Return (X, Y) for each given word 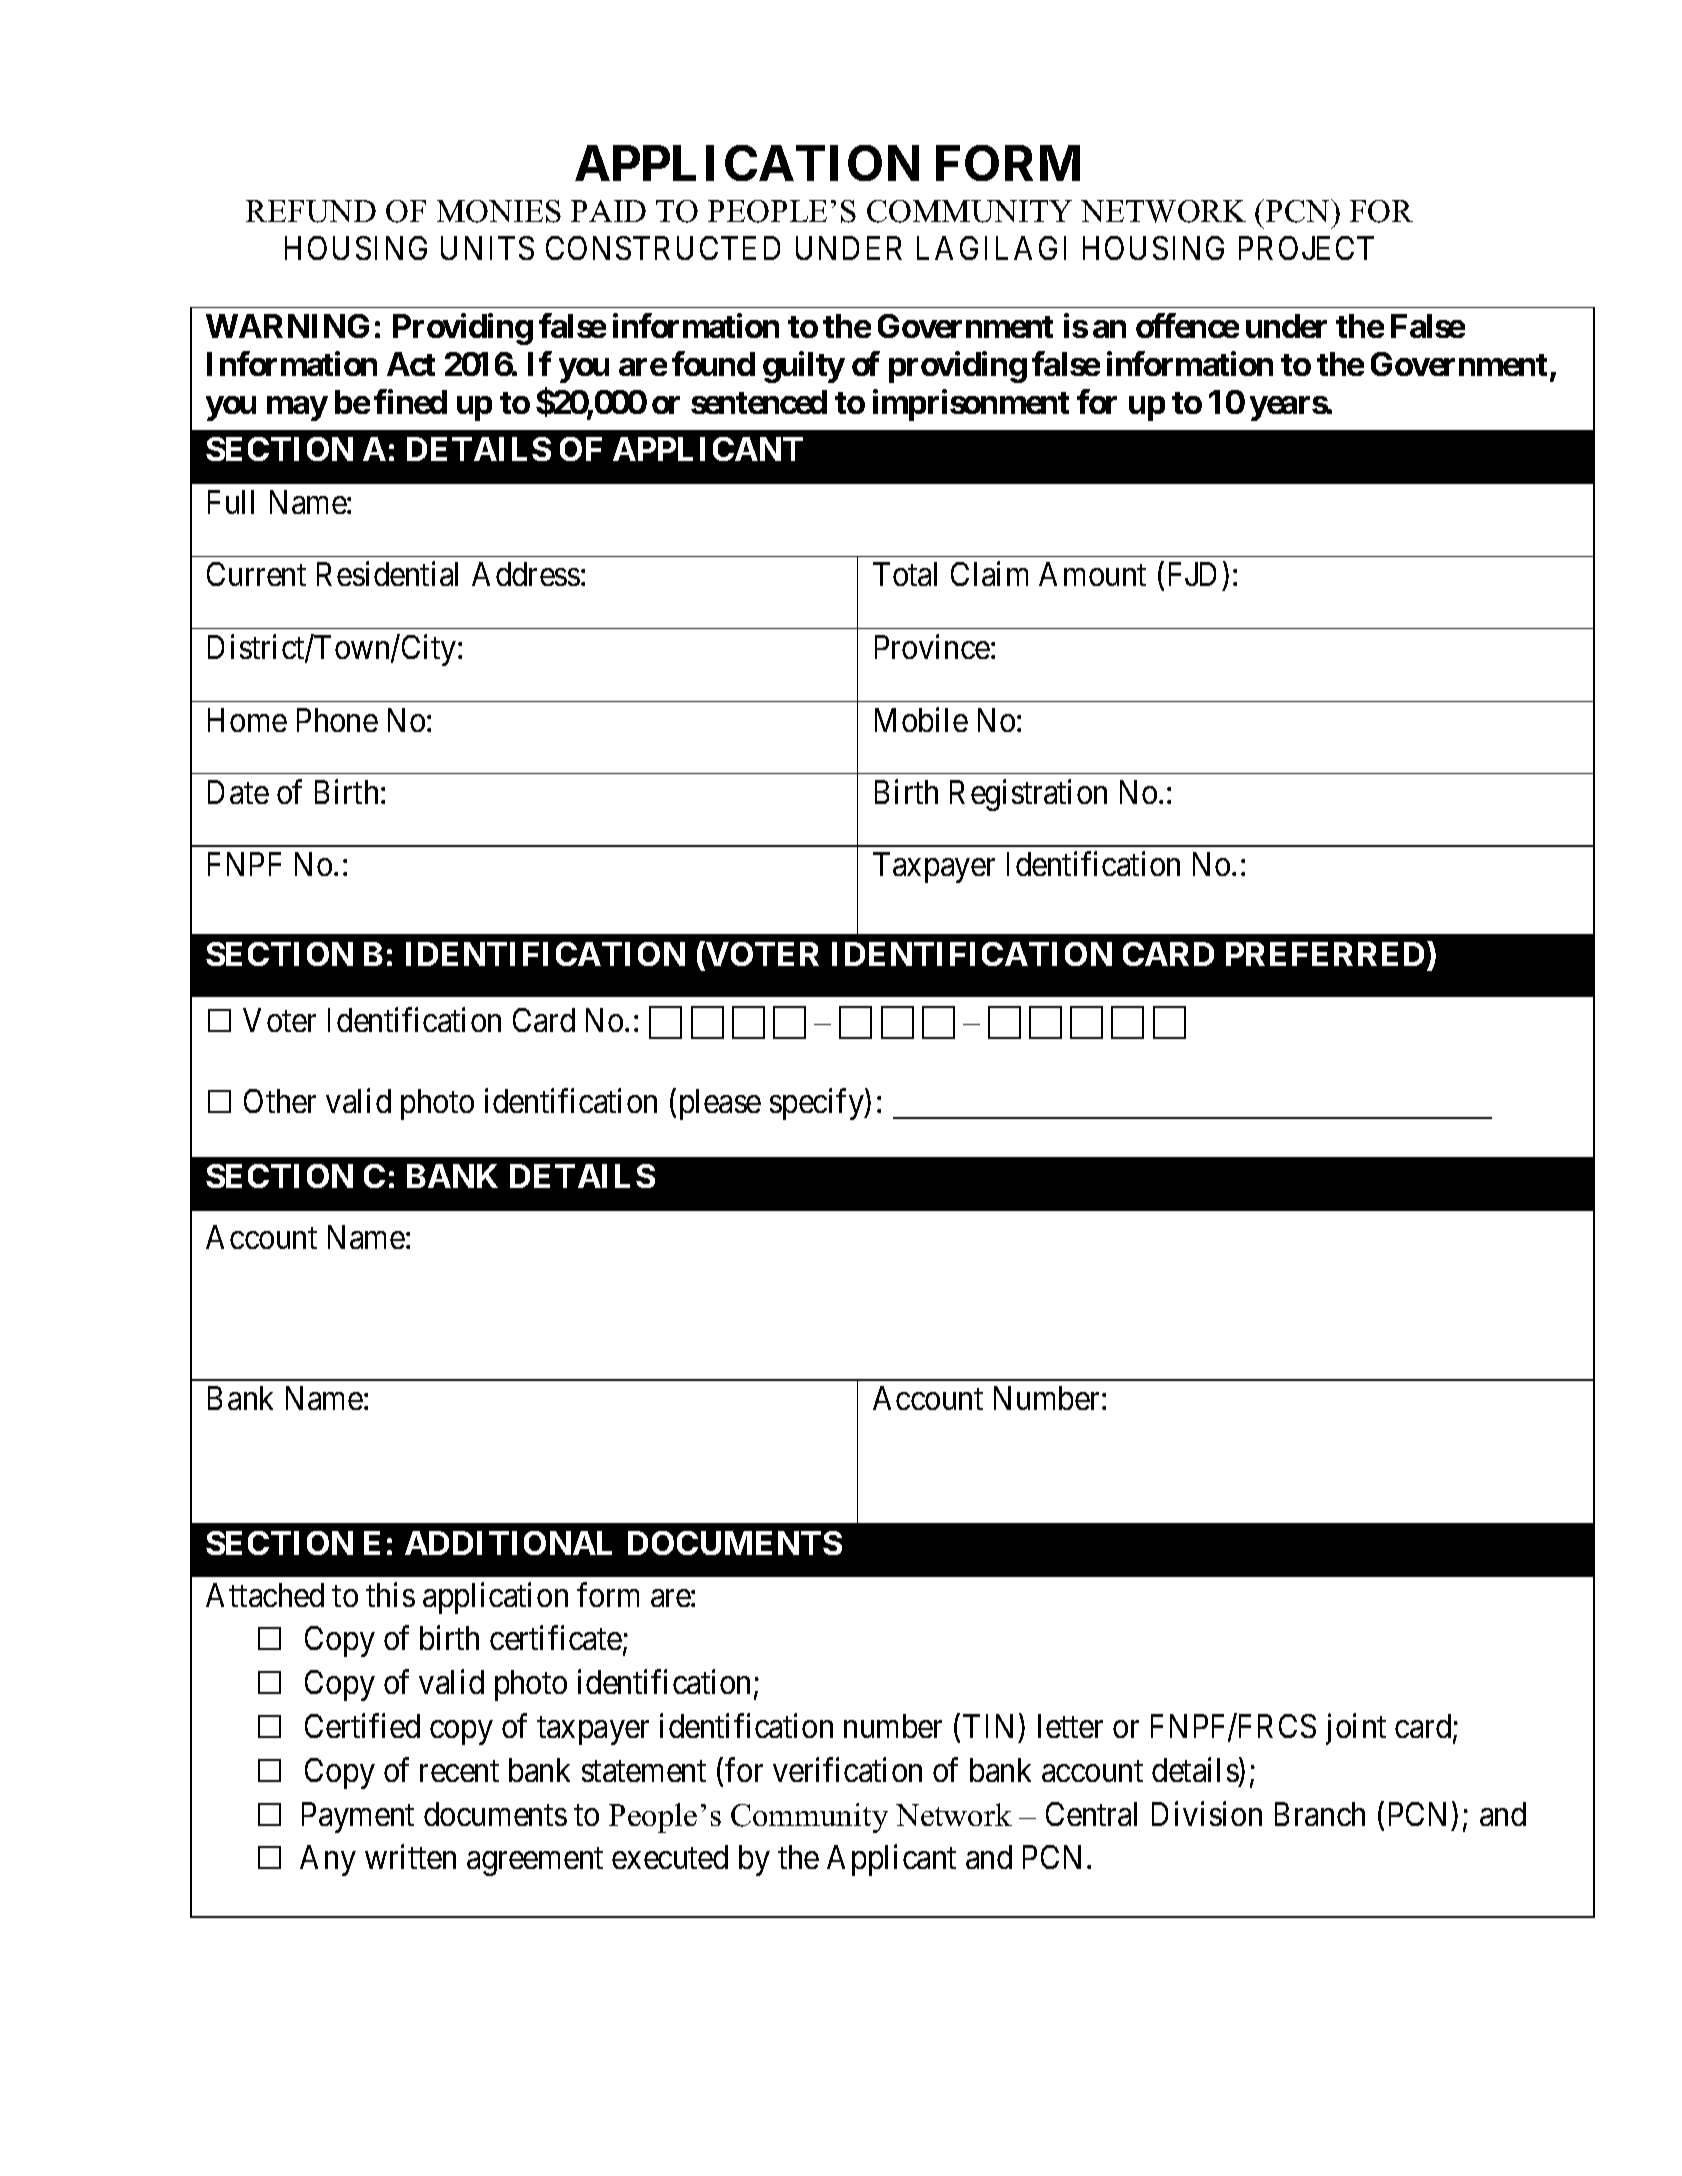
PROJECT (1306, 248)
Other (280, 1101)
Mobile (921, 719)
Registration (1028, 795)
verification (847, 1769)
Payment (358, 1817)
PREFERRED (1325, 954)
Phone (337, 720)
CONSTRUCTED (663, 248)
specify (818, 1104)
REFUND (311, 211)
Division (1207, 1813)
